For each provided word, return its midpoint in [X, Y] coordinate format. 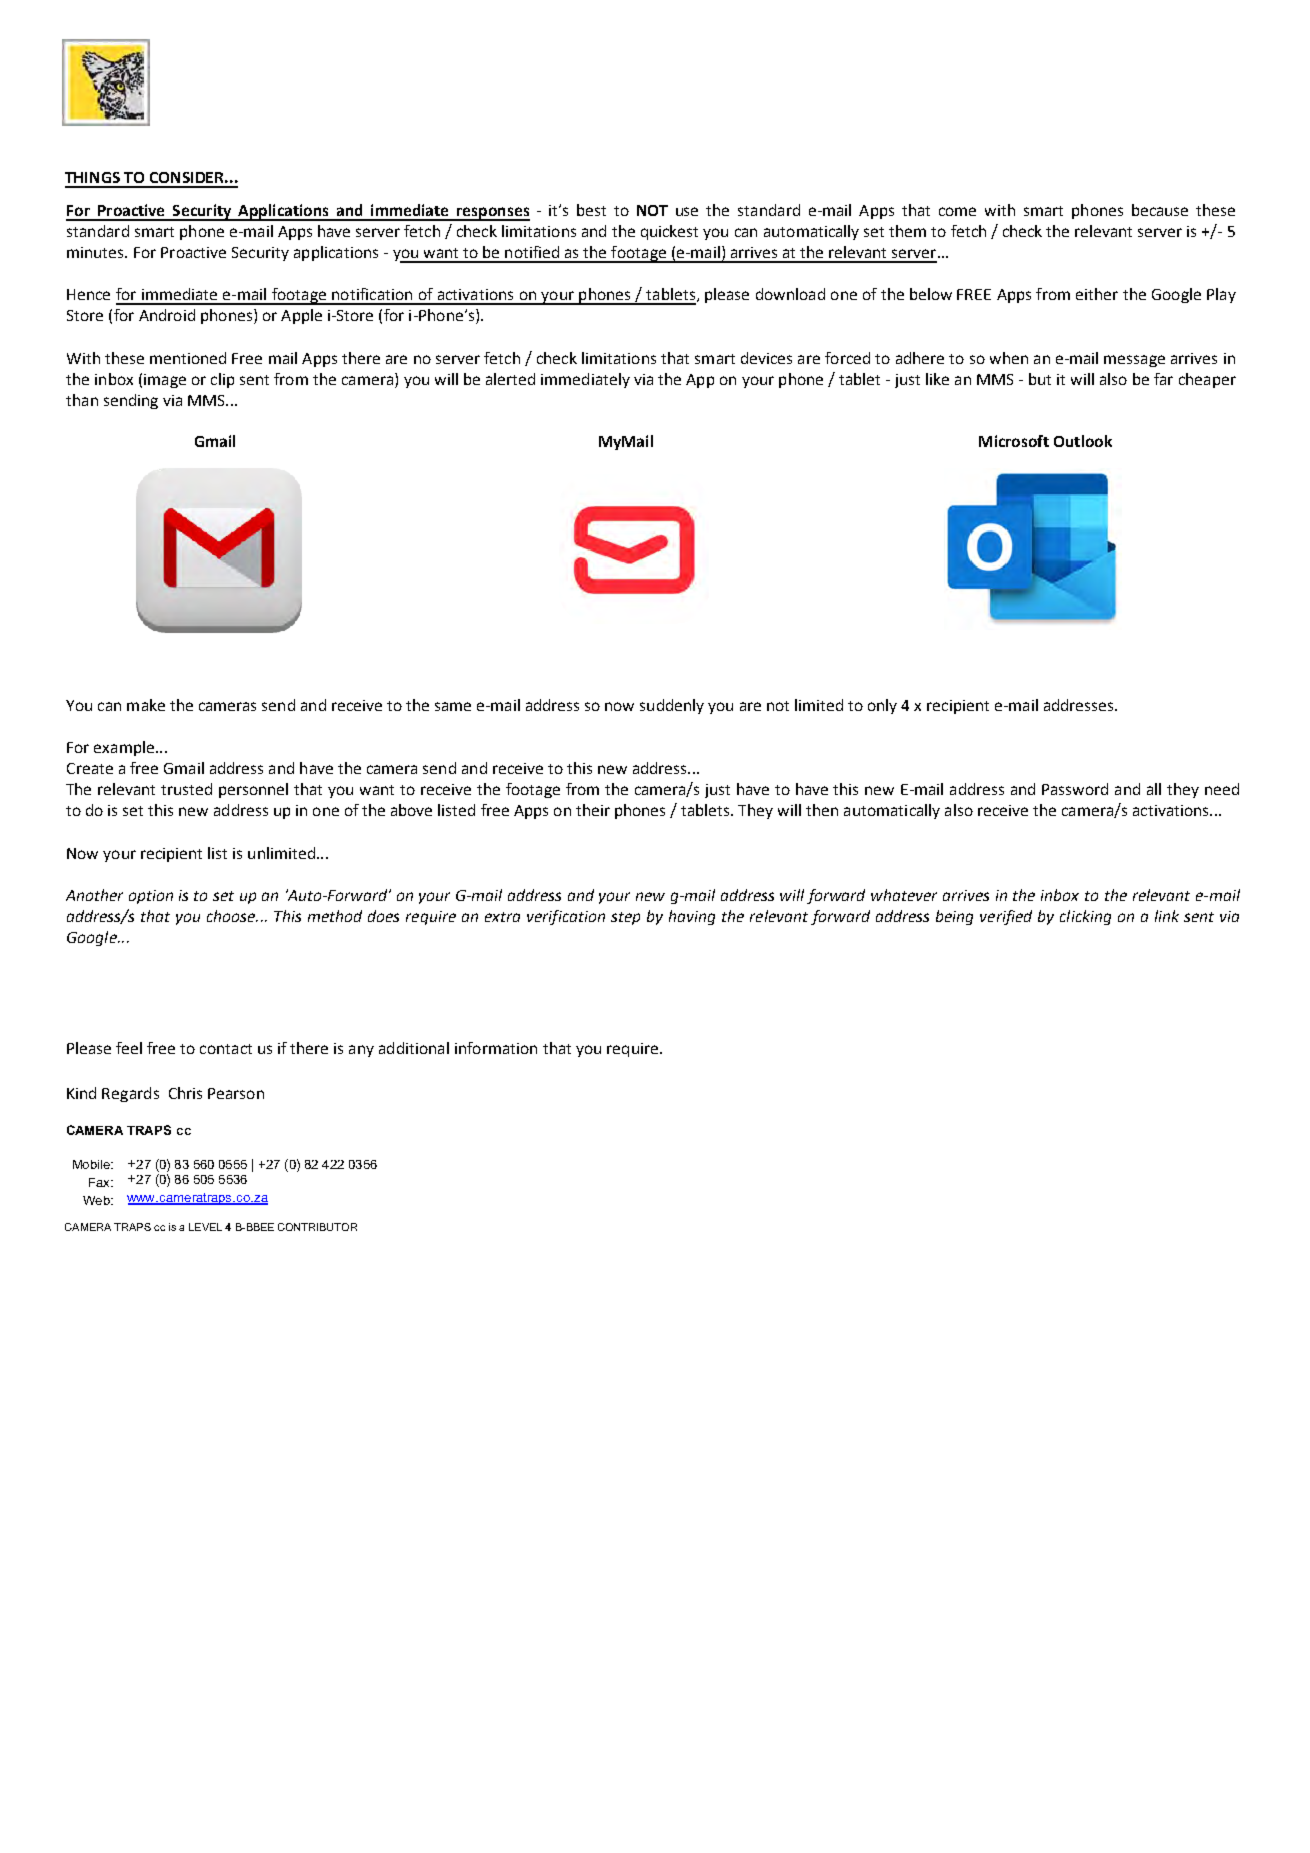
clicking [1085, 917]
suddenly [672, 706]
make [146, 705]
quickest [669, 232]
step [625, 918]
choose [232, 916]
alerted [510, 379]
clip [222, 380]
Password [1075, 789]
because [1160, 210]
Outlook [1083, 441]
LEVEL [205, 1227]
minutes [96, 252]
